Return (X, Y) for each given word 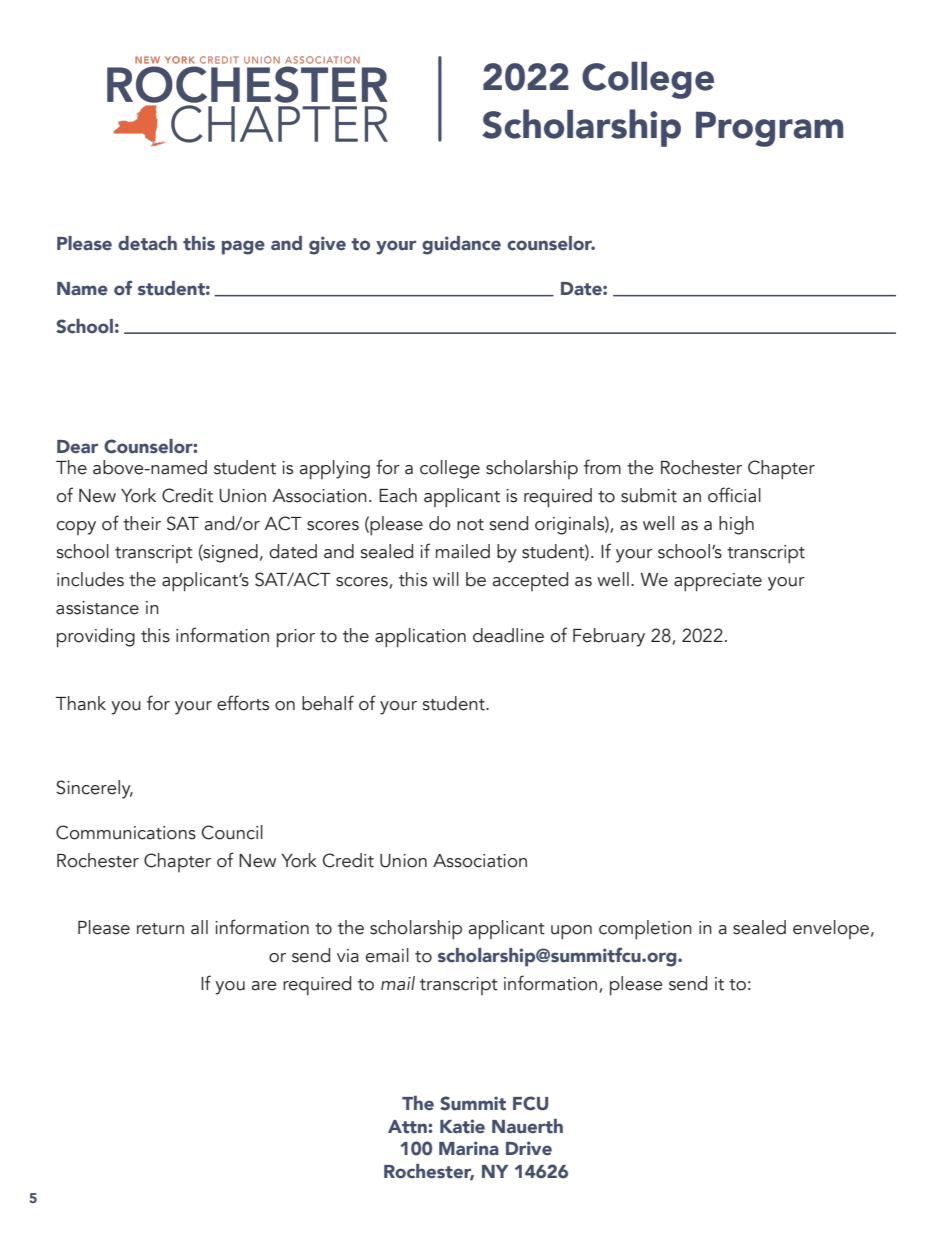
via (348, 956)
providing (96, 638)
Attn (408, 1127)
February (609, 637)
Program (769, 129)
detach (147, 243)
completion (645, 930)
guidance (461, 245)
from (602, 467)
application (420, 638)
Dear (77, 447)
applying (335, 470)
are (264, 986)
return (160, 929)
